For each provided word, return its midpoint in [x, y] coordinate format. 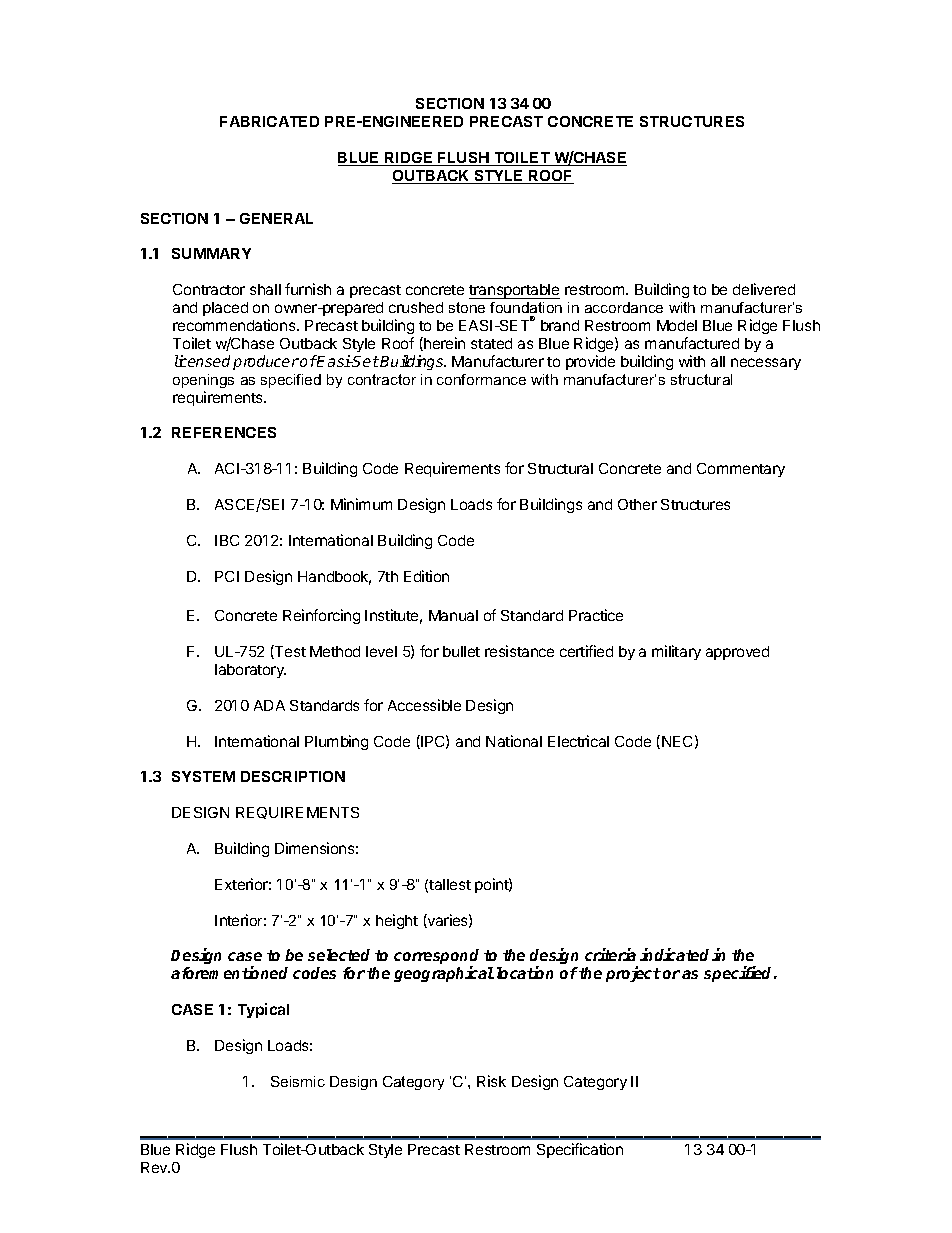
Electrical [578, 741]
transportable [514, 291]
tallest [450, 884]
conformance [481, 379]
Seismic [298, 1081]
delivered [764, 289]
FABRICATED [269, 121]
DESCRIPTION [293, 776]
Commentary [741, 470]
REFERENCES [224, 432]
